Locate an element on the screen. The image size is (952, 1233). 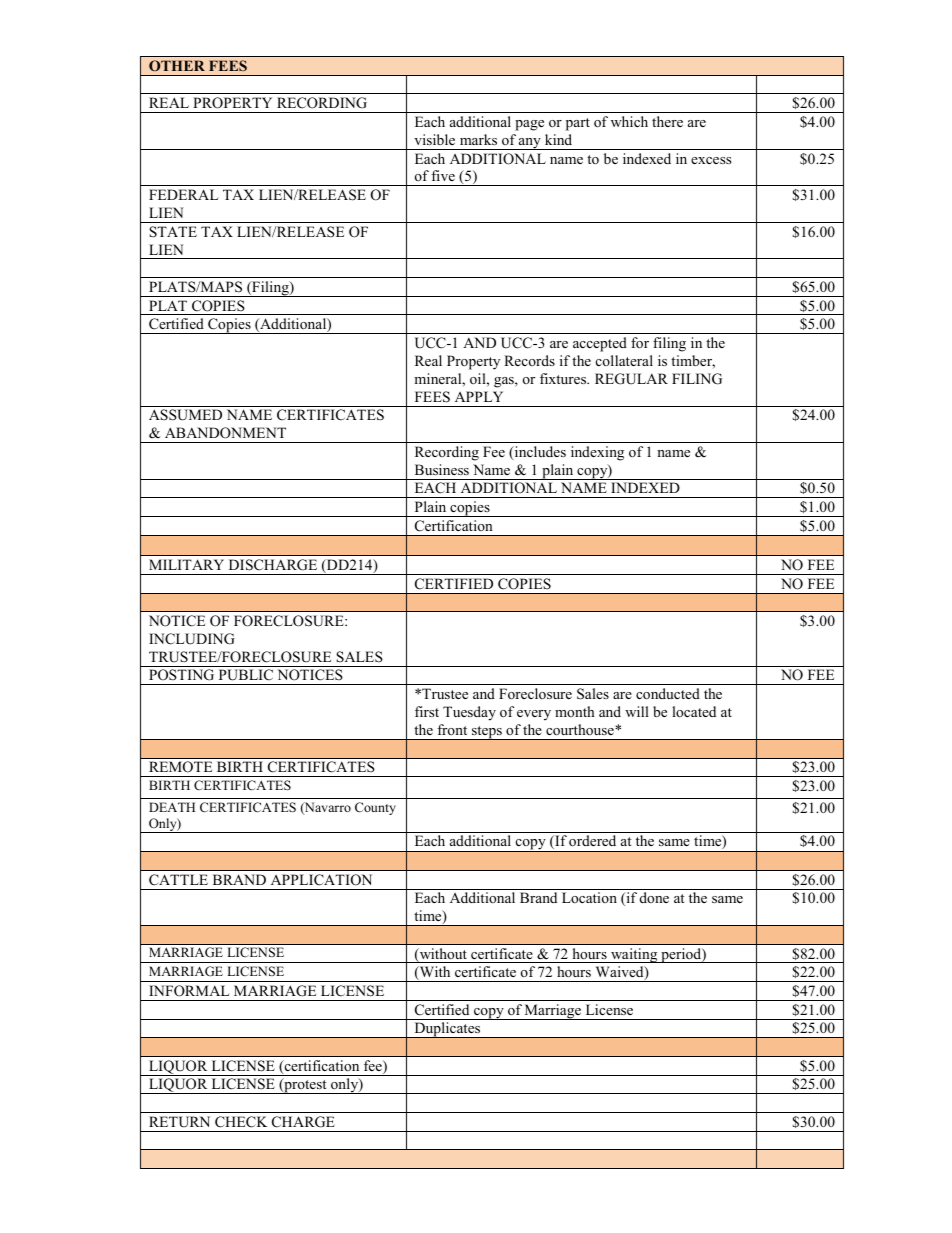
which is located at coordinates (629, 121).
